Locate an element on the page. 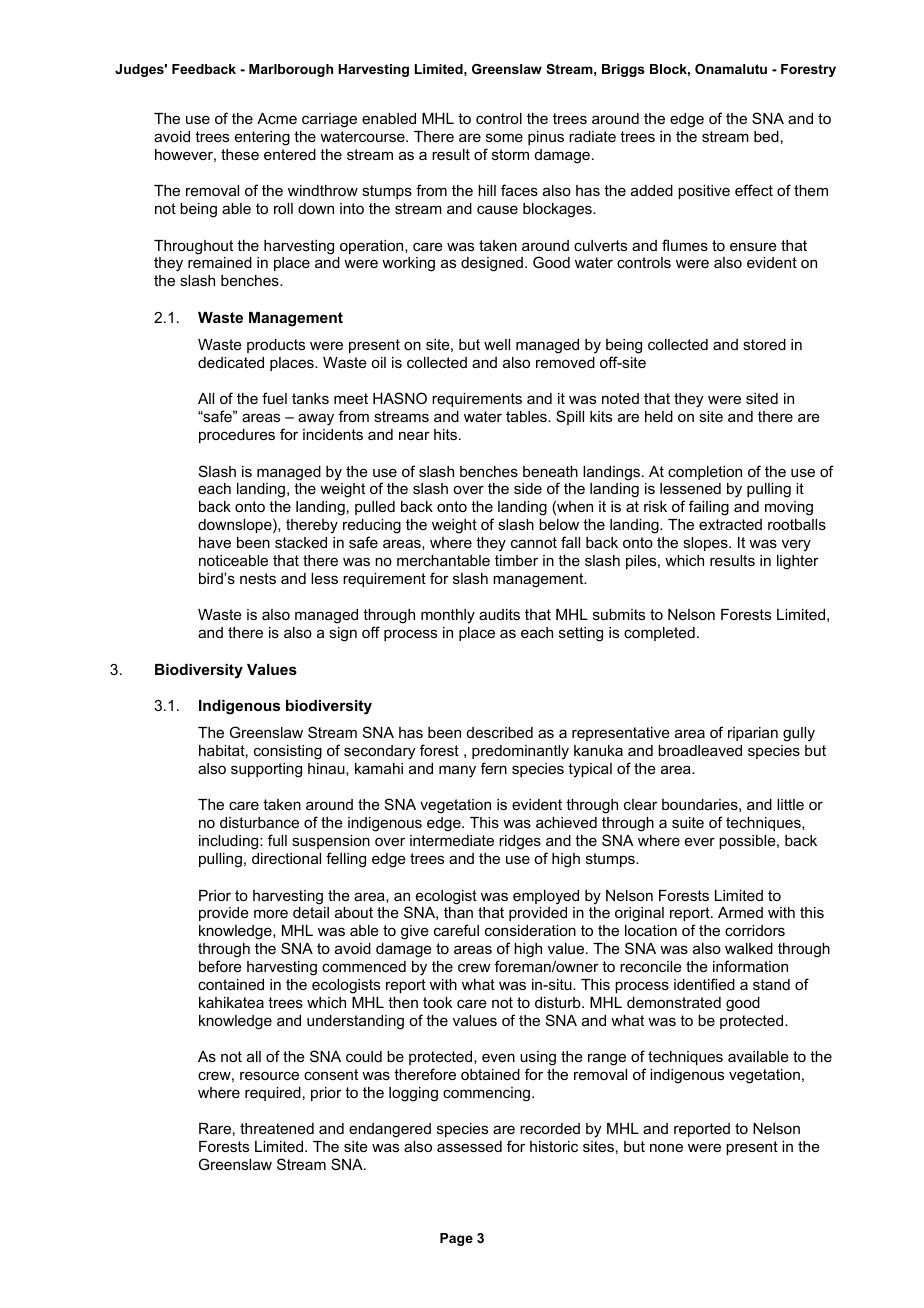  riparian is located at coordinates (753, 734).
